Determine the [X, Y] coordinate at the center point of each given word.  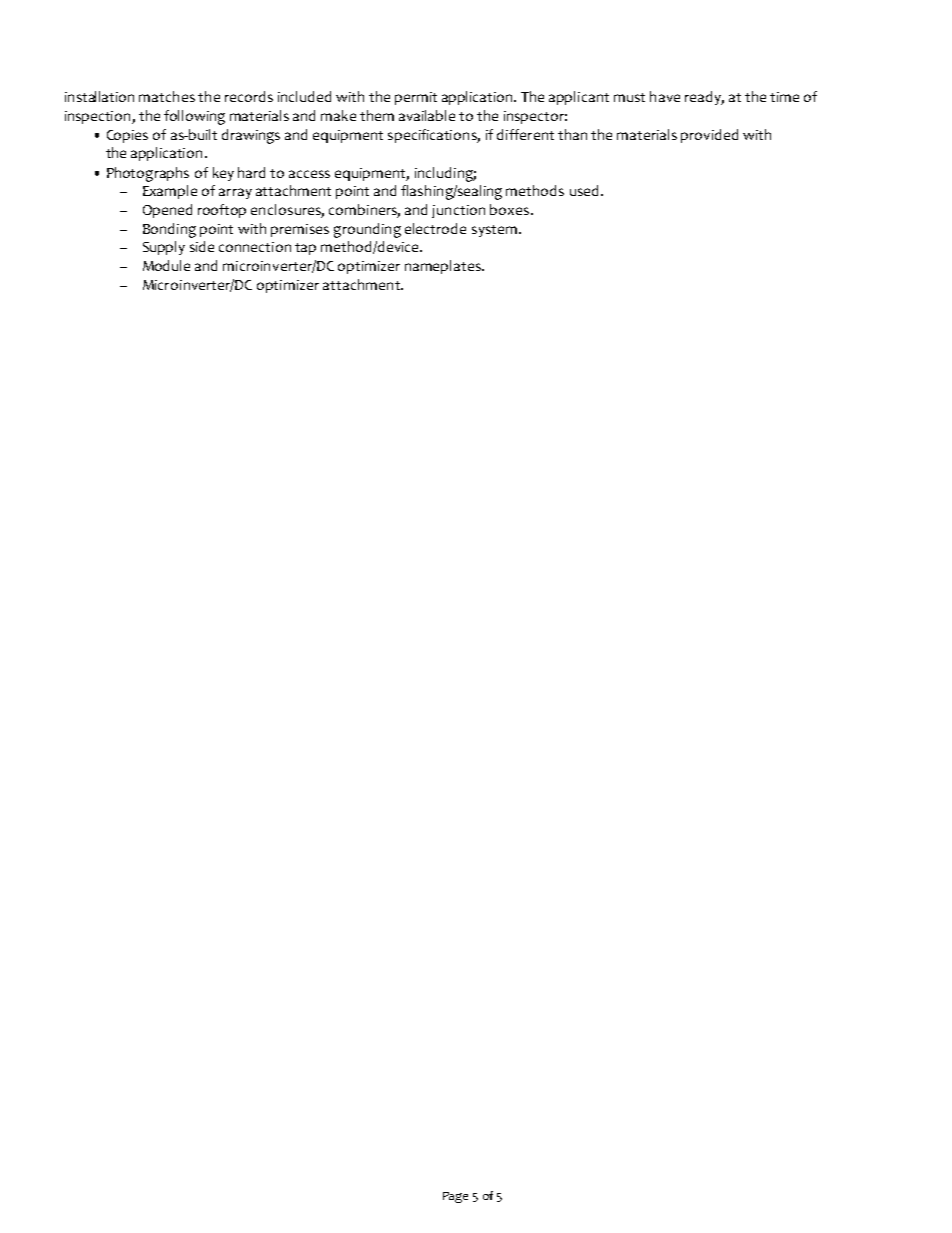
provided [709, 136]
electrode [435, 228]
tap [305, 249]
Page [455, 1197]
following [194, 117]
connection [255, 247]
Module [166, 265]
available [427, 115]
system [494, 231]
